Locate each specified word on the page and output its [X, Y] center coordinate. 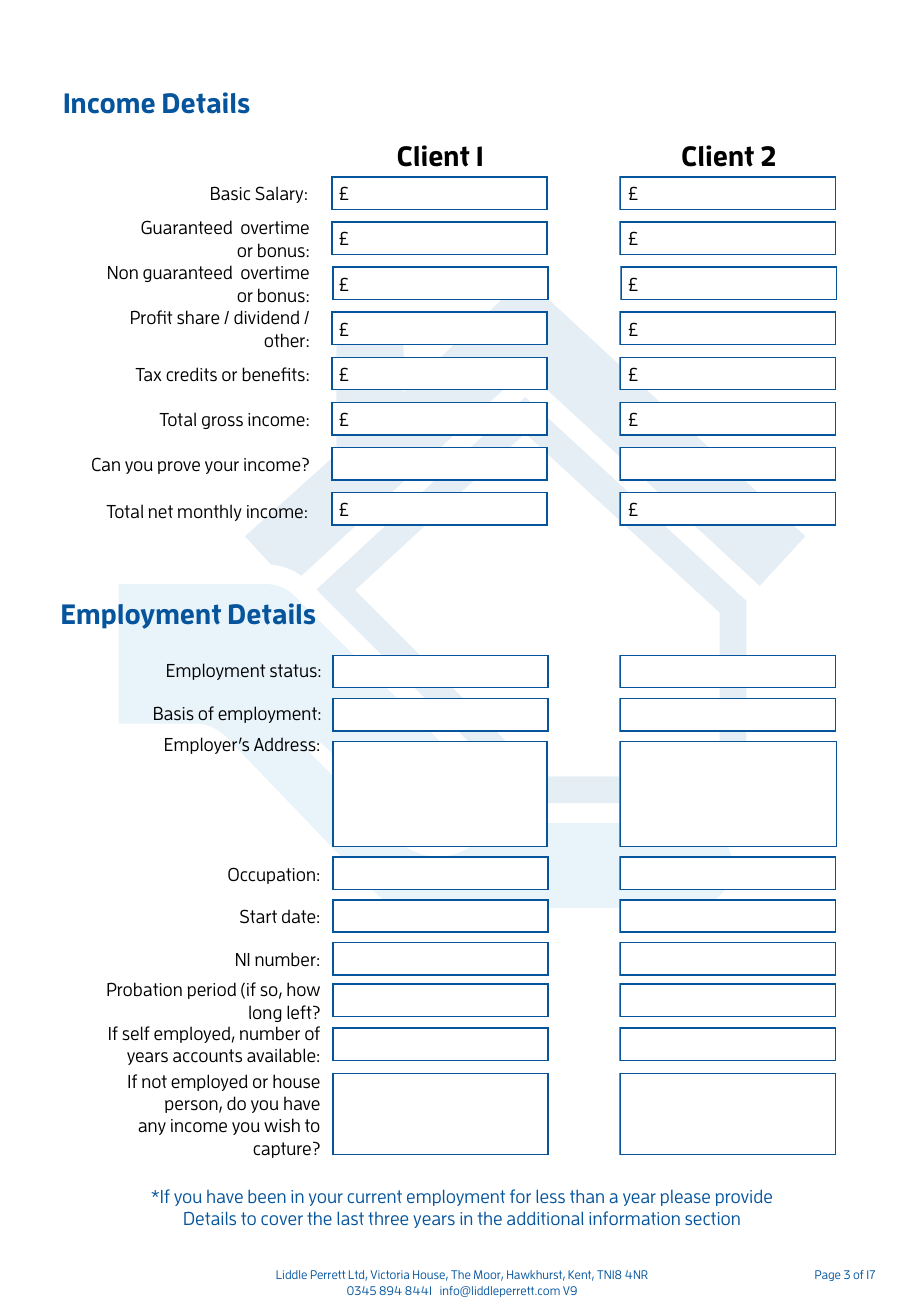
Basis [174, 713]
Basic [230, 193]
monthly [210, 512]
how [303, 989]
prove [179, 467]
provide [744, 1197]
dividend [266, 317]
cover [282, 1220]
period [211, 990]
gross [222, 422]
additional [545, 1218]
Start [258, 916]
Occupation [271, 875]
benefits [273, 374]
